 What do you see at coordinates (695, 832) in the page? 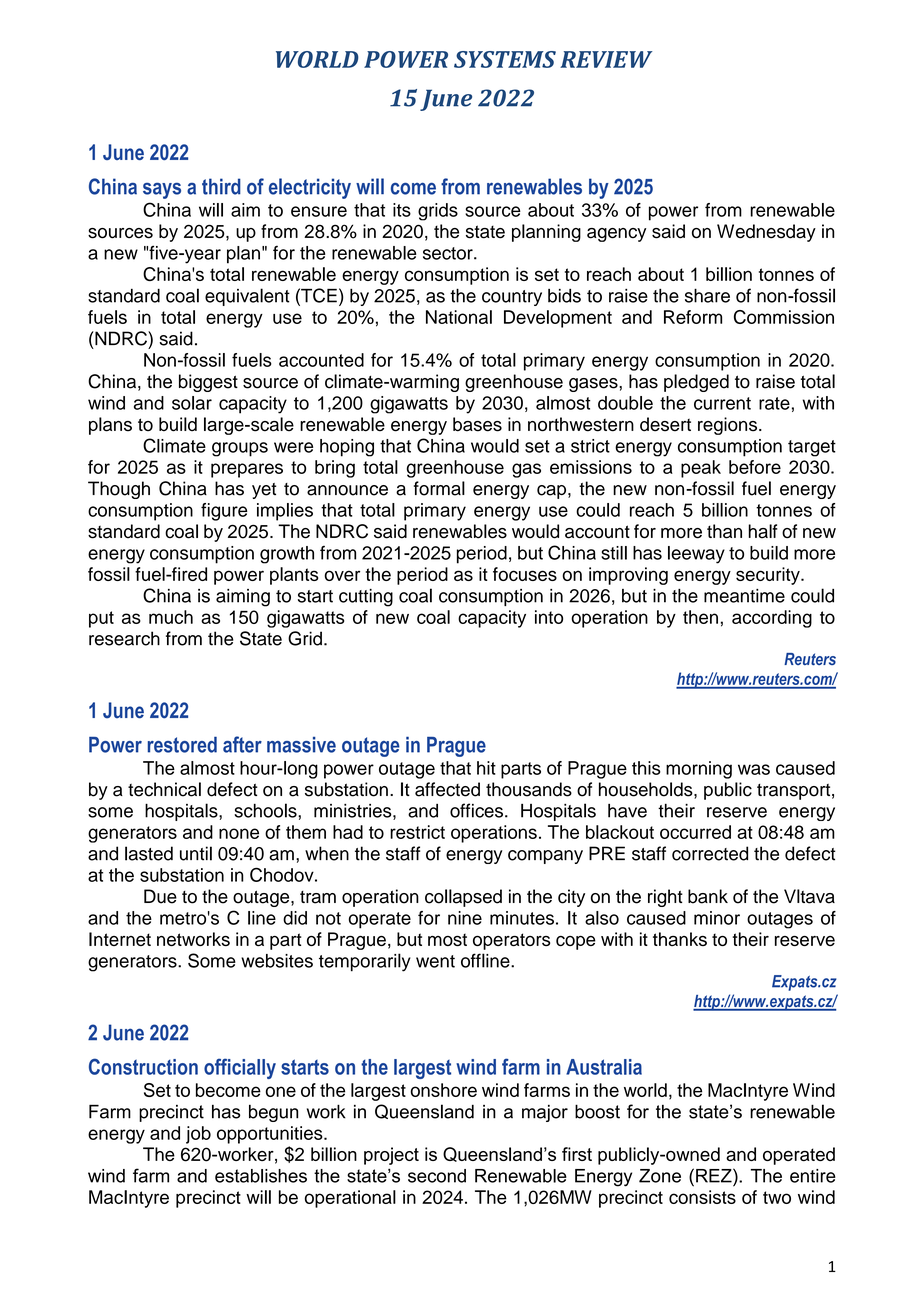
I see `occurred` at bounding box center [695, 832].
